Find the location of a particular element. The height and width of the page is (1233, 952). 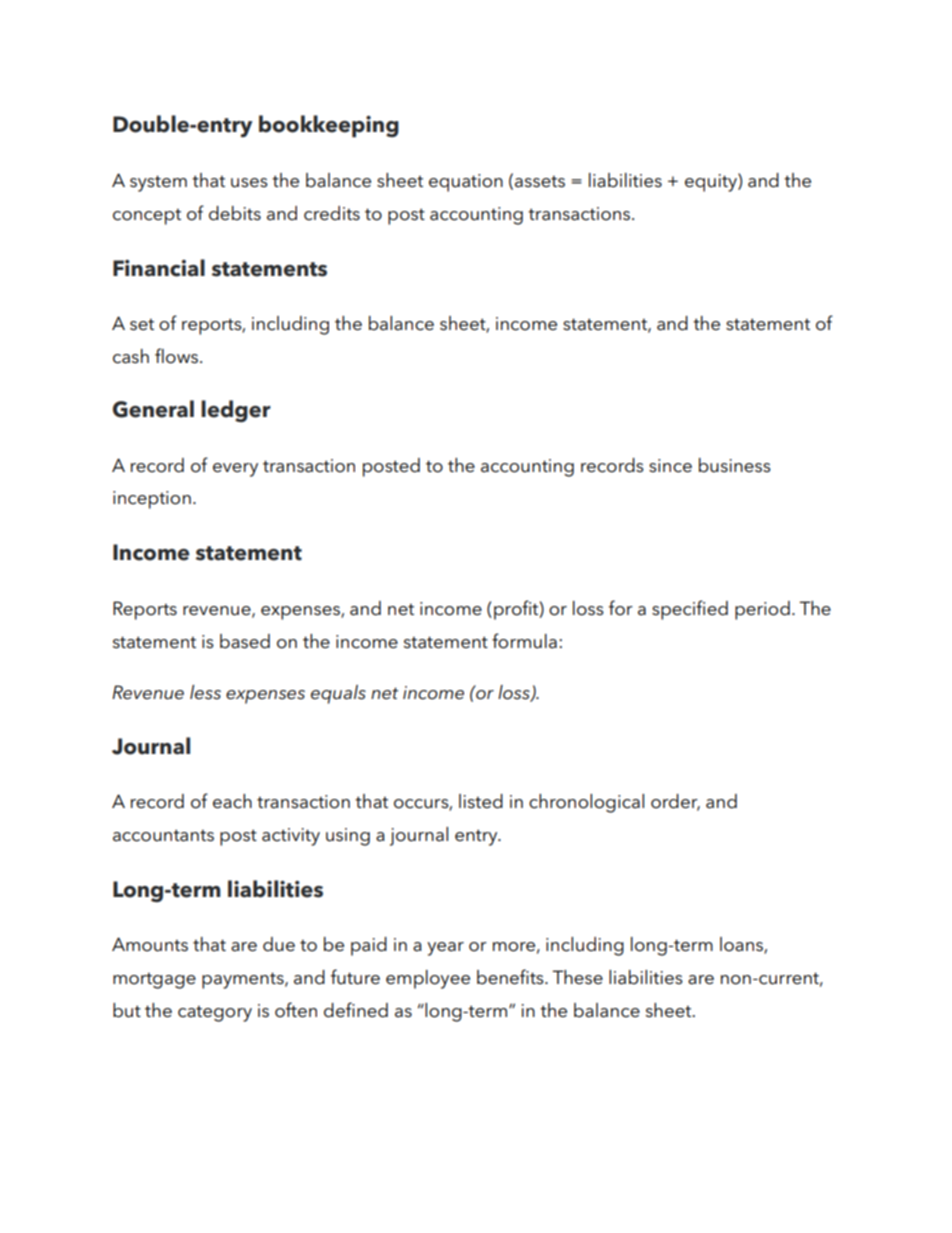

specified is located at coordinates (690, 610).
